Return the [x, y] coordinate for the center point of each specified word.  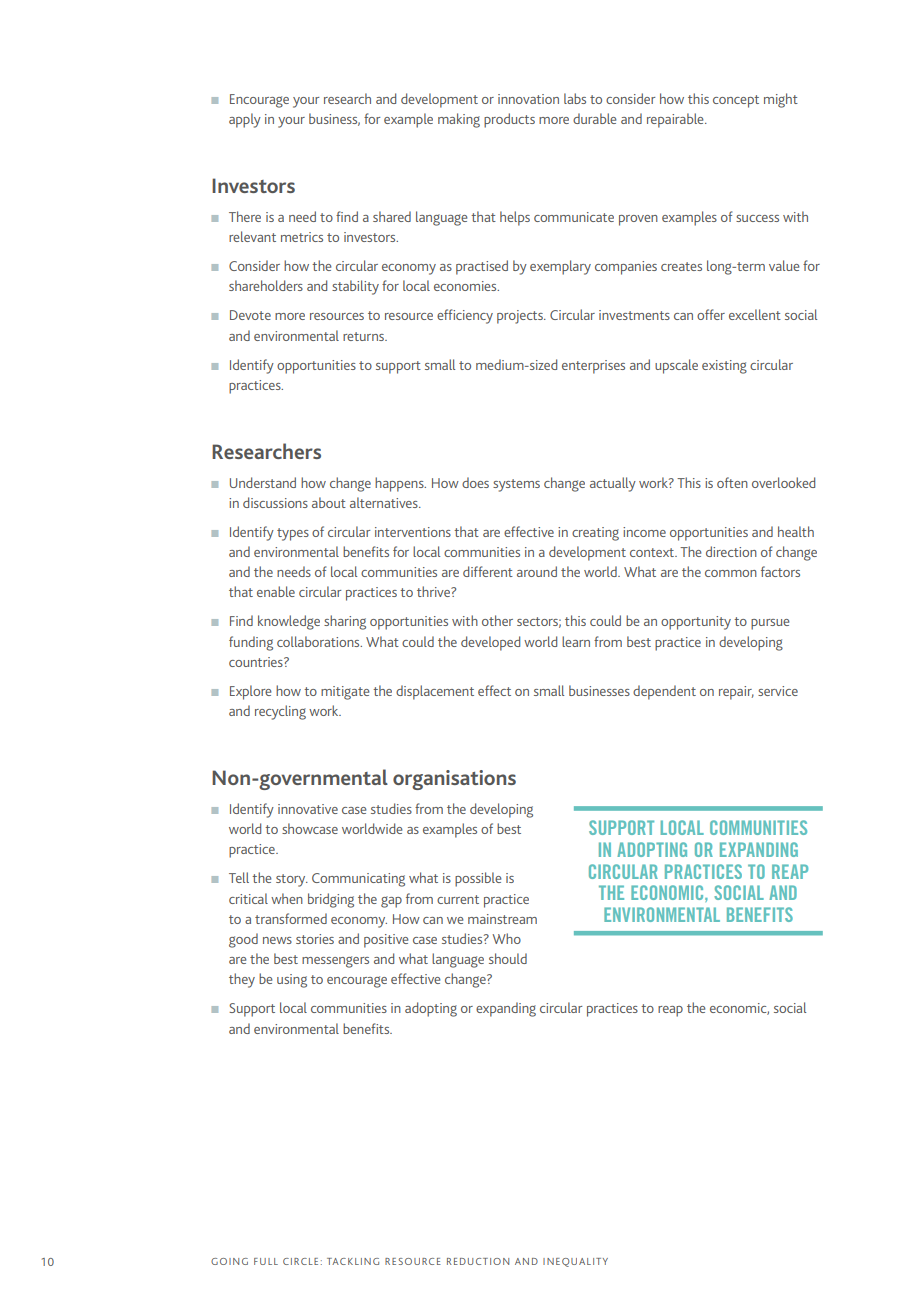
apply [245, 120]
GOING [229, 1261]
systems [516, 485]
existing [724, 367]
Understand [263, 482]
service [778, 691]
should [508, 958]
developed [490, 643]
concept [736, 101]
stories [315, 939]
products [509, 120]
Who [506, 938]
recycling [280, 712]
